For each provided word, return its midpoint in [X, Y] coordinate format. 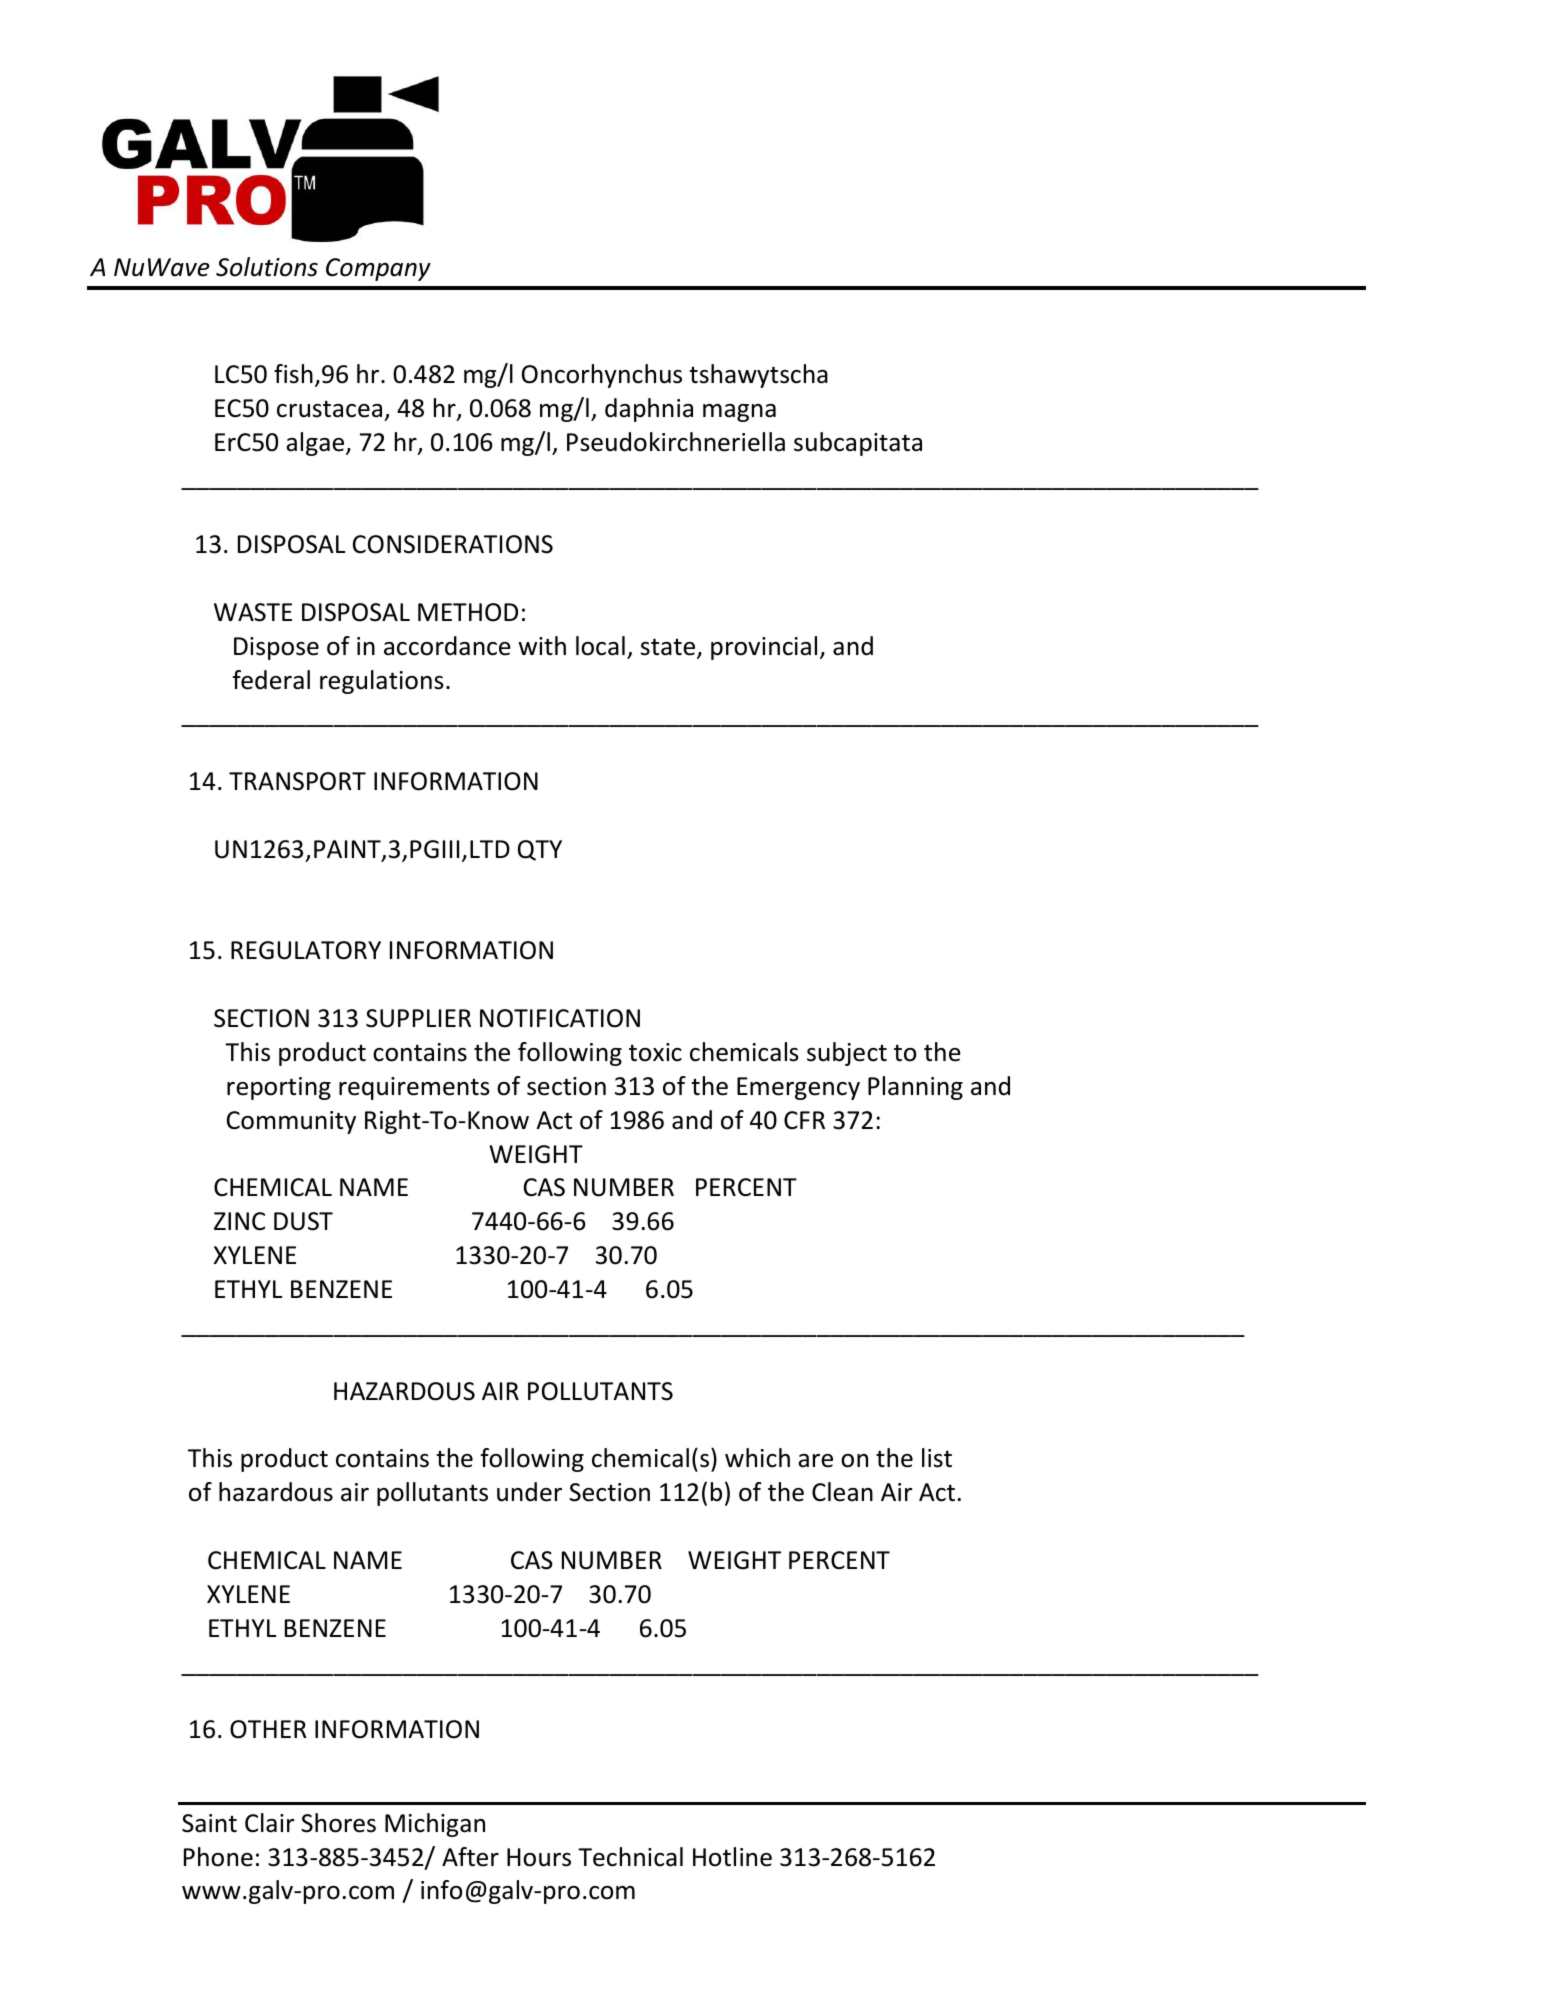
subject [847, 1054]
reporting [279, 1088]
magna [739, 413]
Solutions [267, 267]
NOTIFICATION [560, 1018]
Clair [270, 1823]
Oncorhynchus [602, 376]
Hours [539, 1857]
